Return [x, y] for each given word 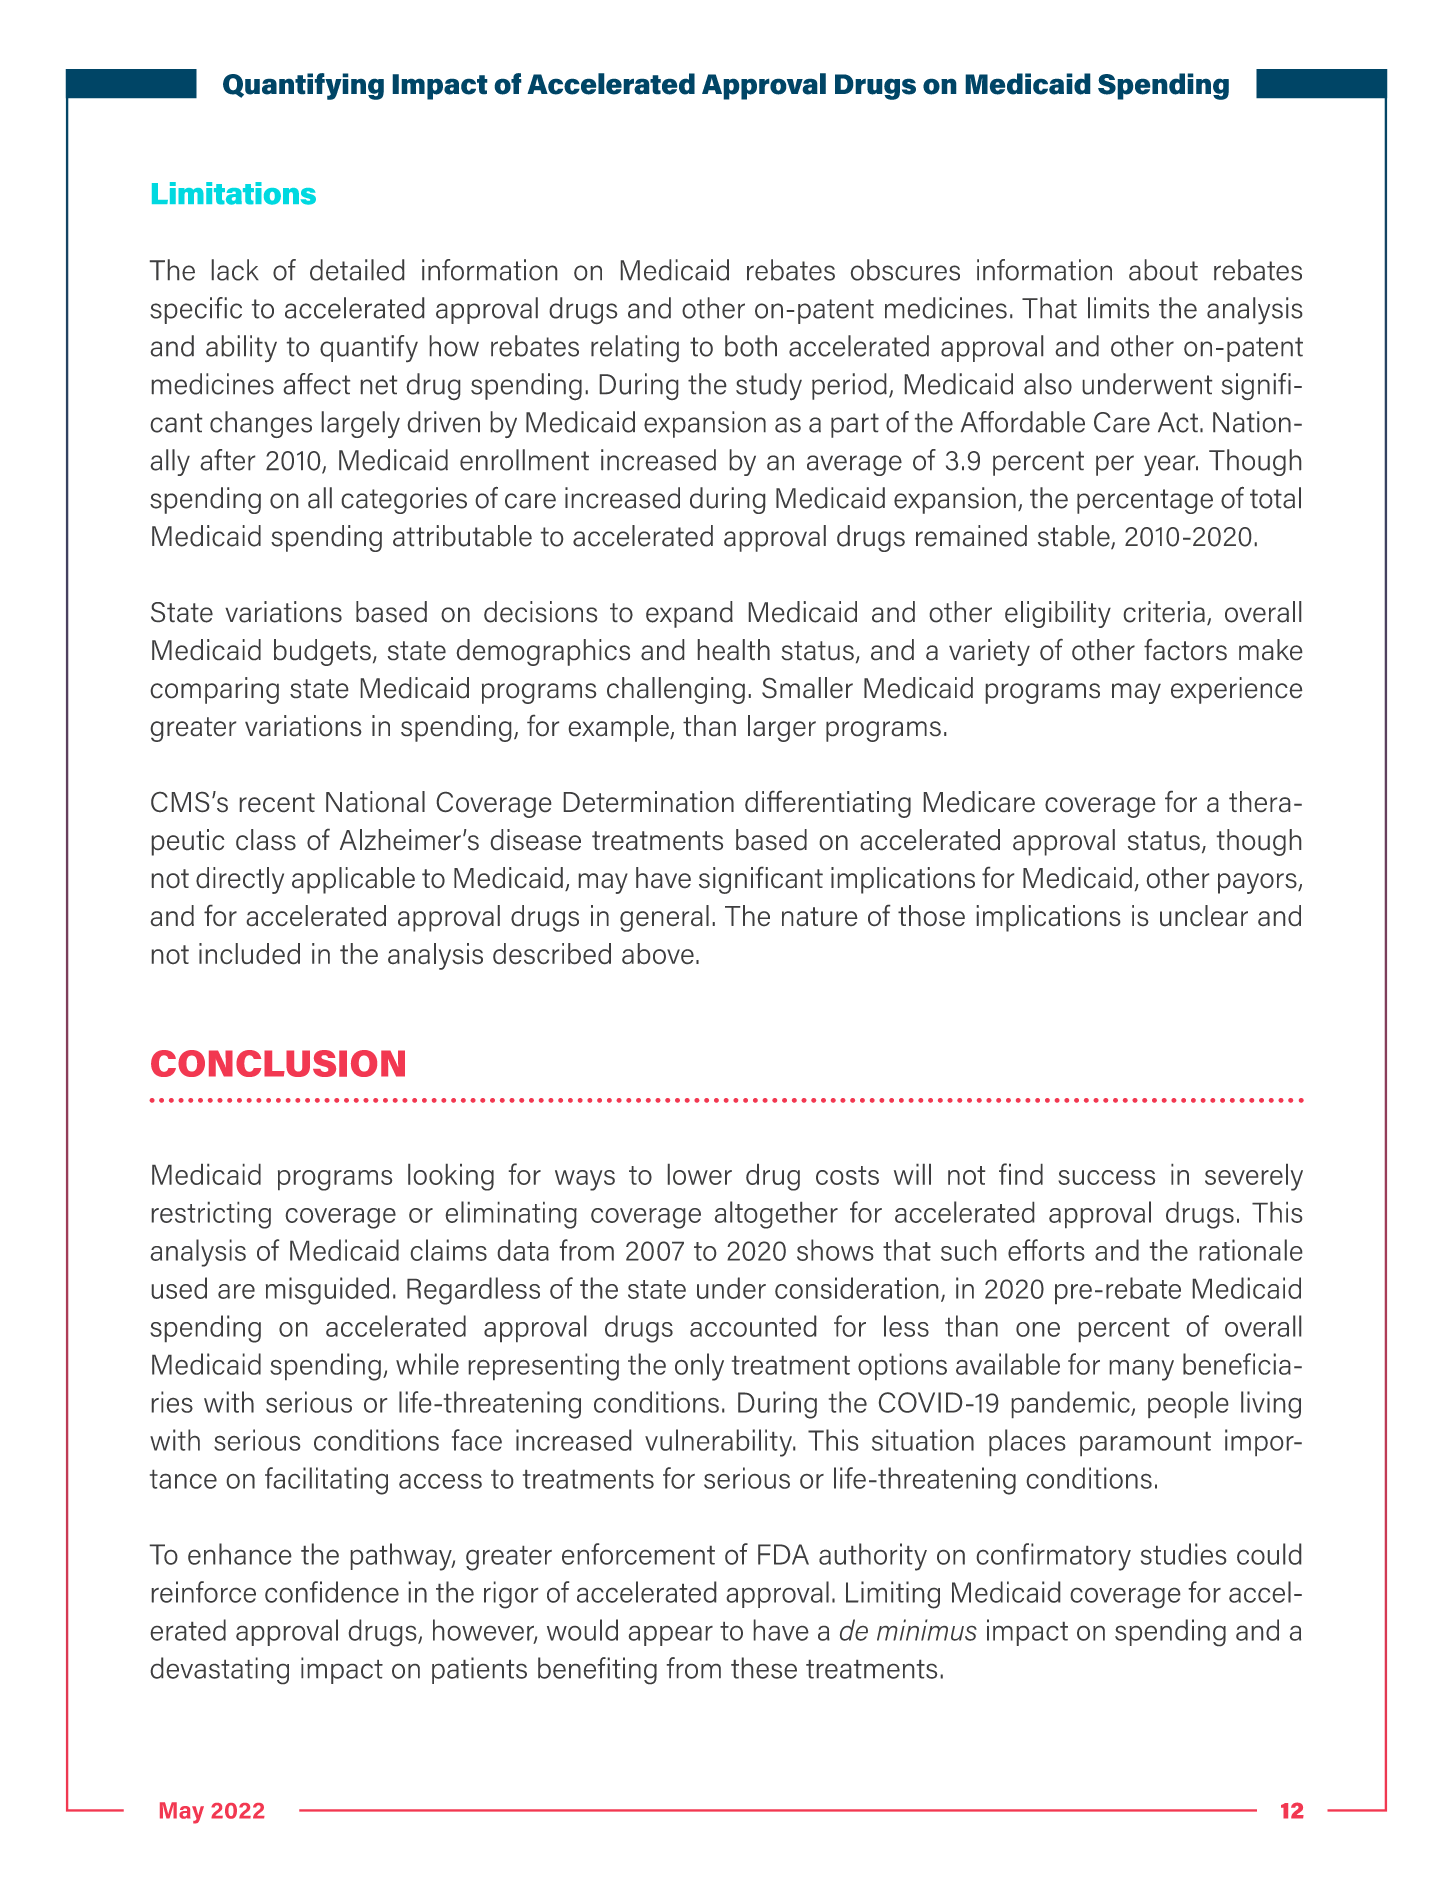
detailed [357, 270]
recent [277, 802]
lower [700, 1174]
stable [1075, 537]
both [751, 346]
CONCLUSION [278, 1063]
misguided [327, 1291]
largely [361, 424]
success [1106, 1177]
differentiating [828, 804]
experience [1236, 690]
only [699, 1367]
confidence [332, 1592]
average [854, 465]
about [1163, 270]
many [1142, 1370]
